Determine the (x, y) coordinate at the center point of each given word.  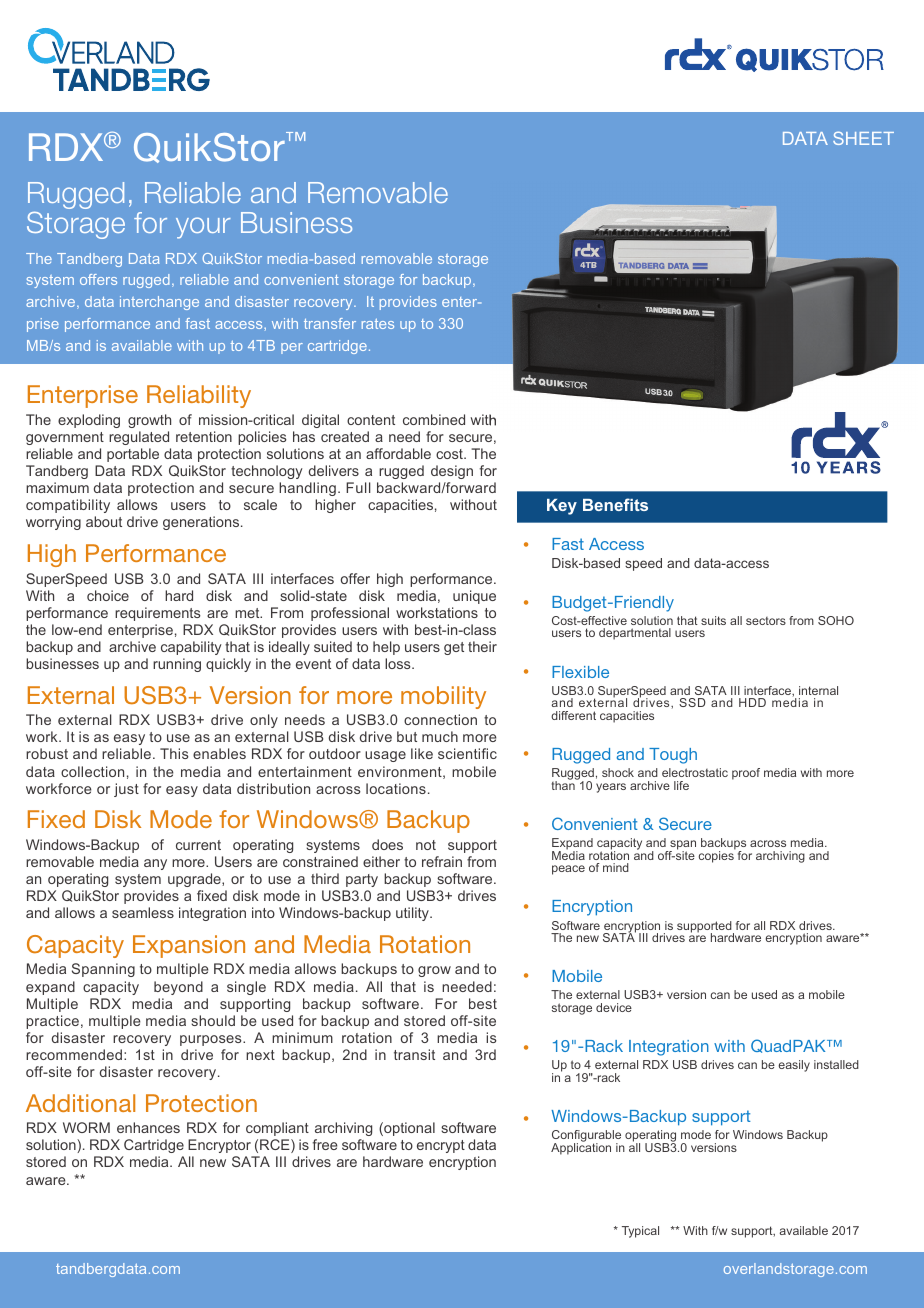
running (177, 665)
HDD (752, 702)
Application (581, 1148)
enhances (148, 1127)
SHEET (863, 138)
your (203, 228)
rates (378, 323)
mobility (443, 697)
